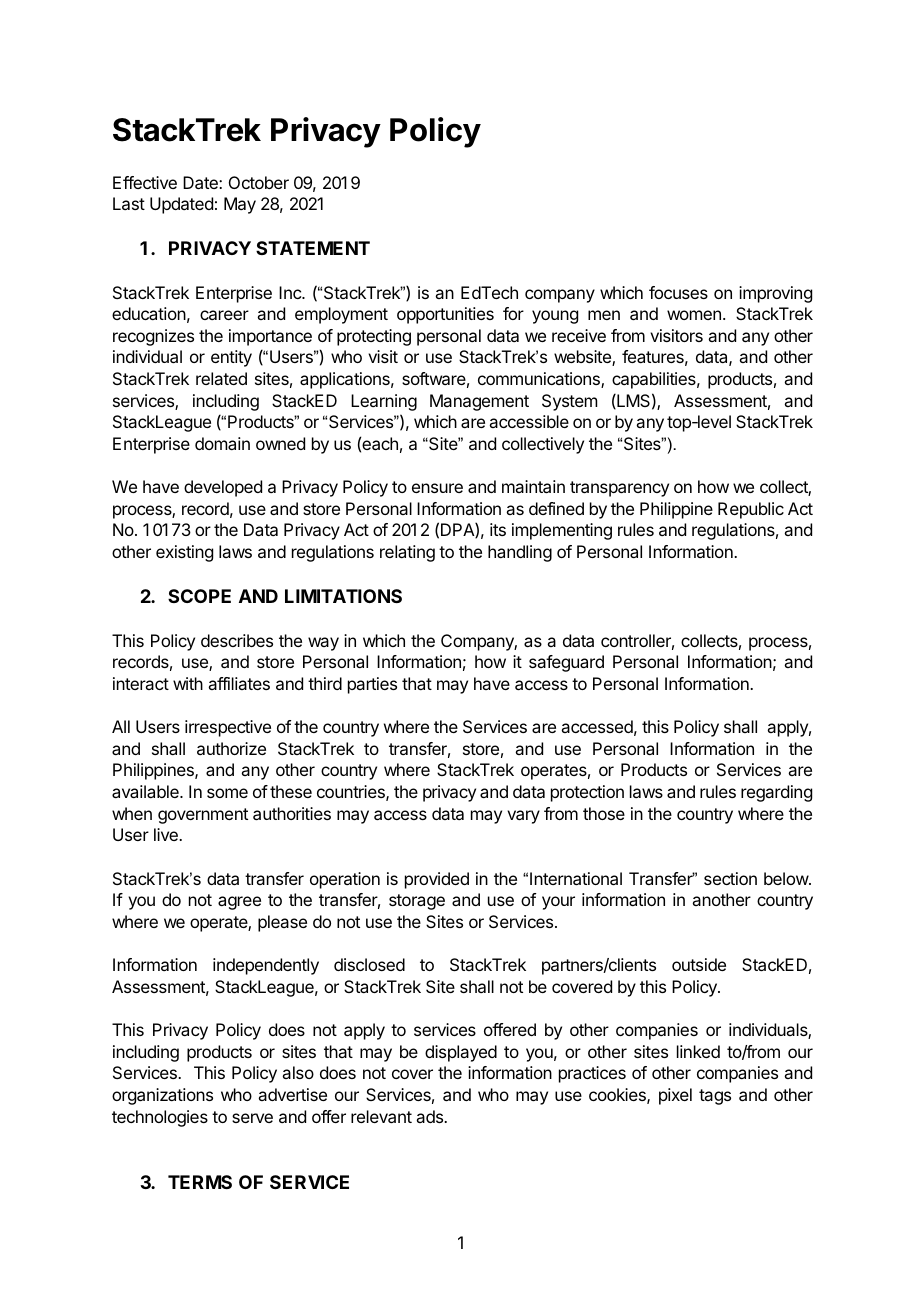  What do you see at coordinates (437, 880) in the screenshot?
I see `provided` at bounding box center [437, 880].
